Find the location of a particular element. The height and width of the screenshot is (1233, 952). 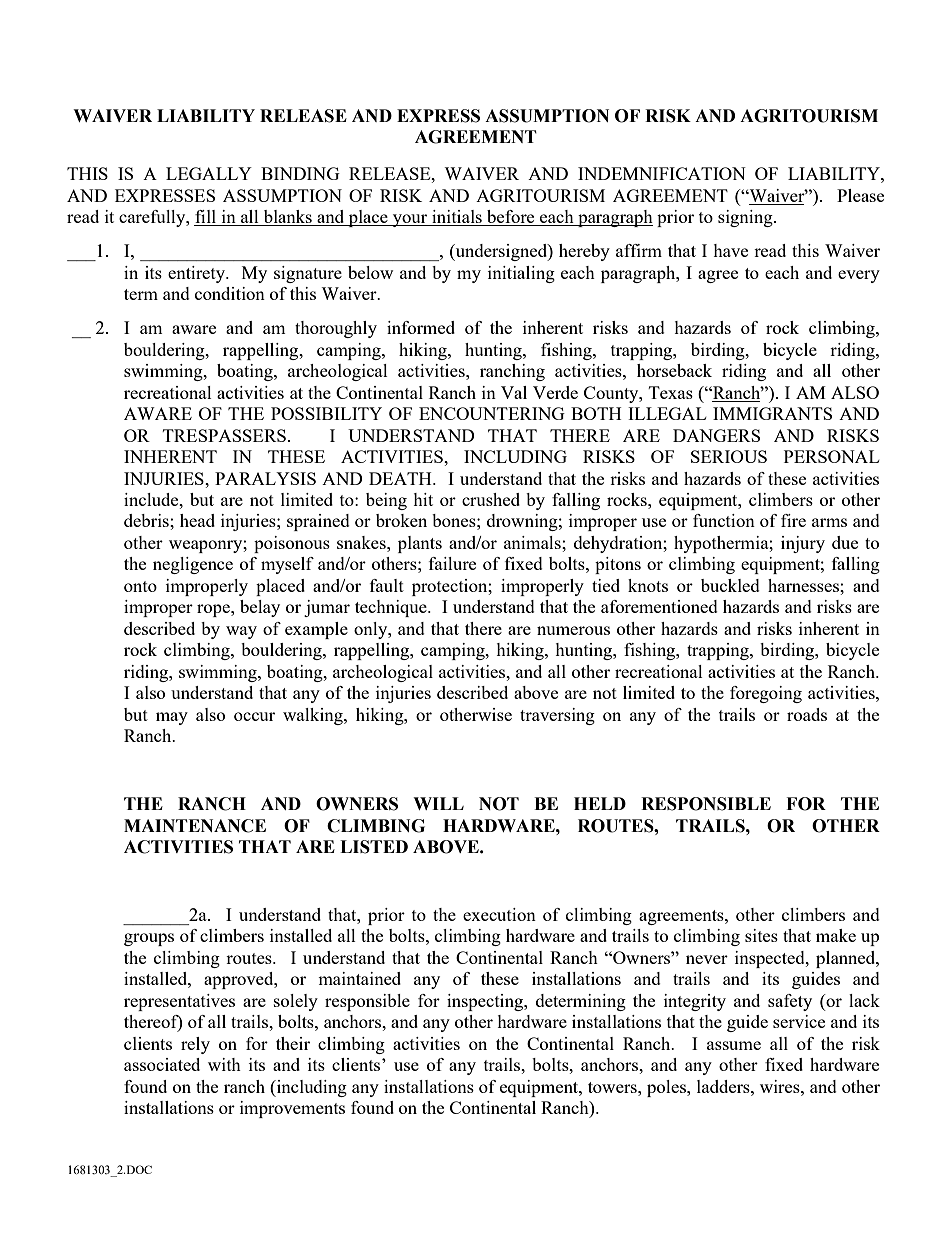

signing is located at coordinates (746, 218).
